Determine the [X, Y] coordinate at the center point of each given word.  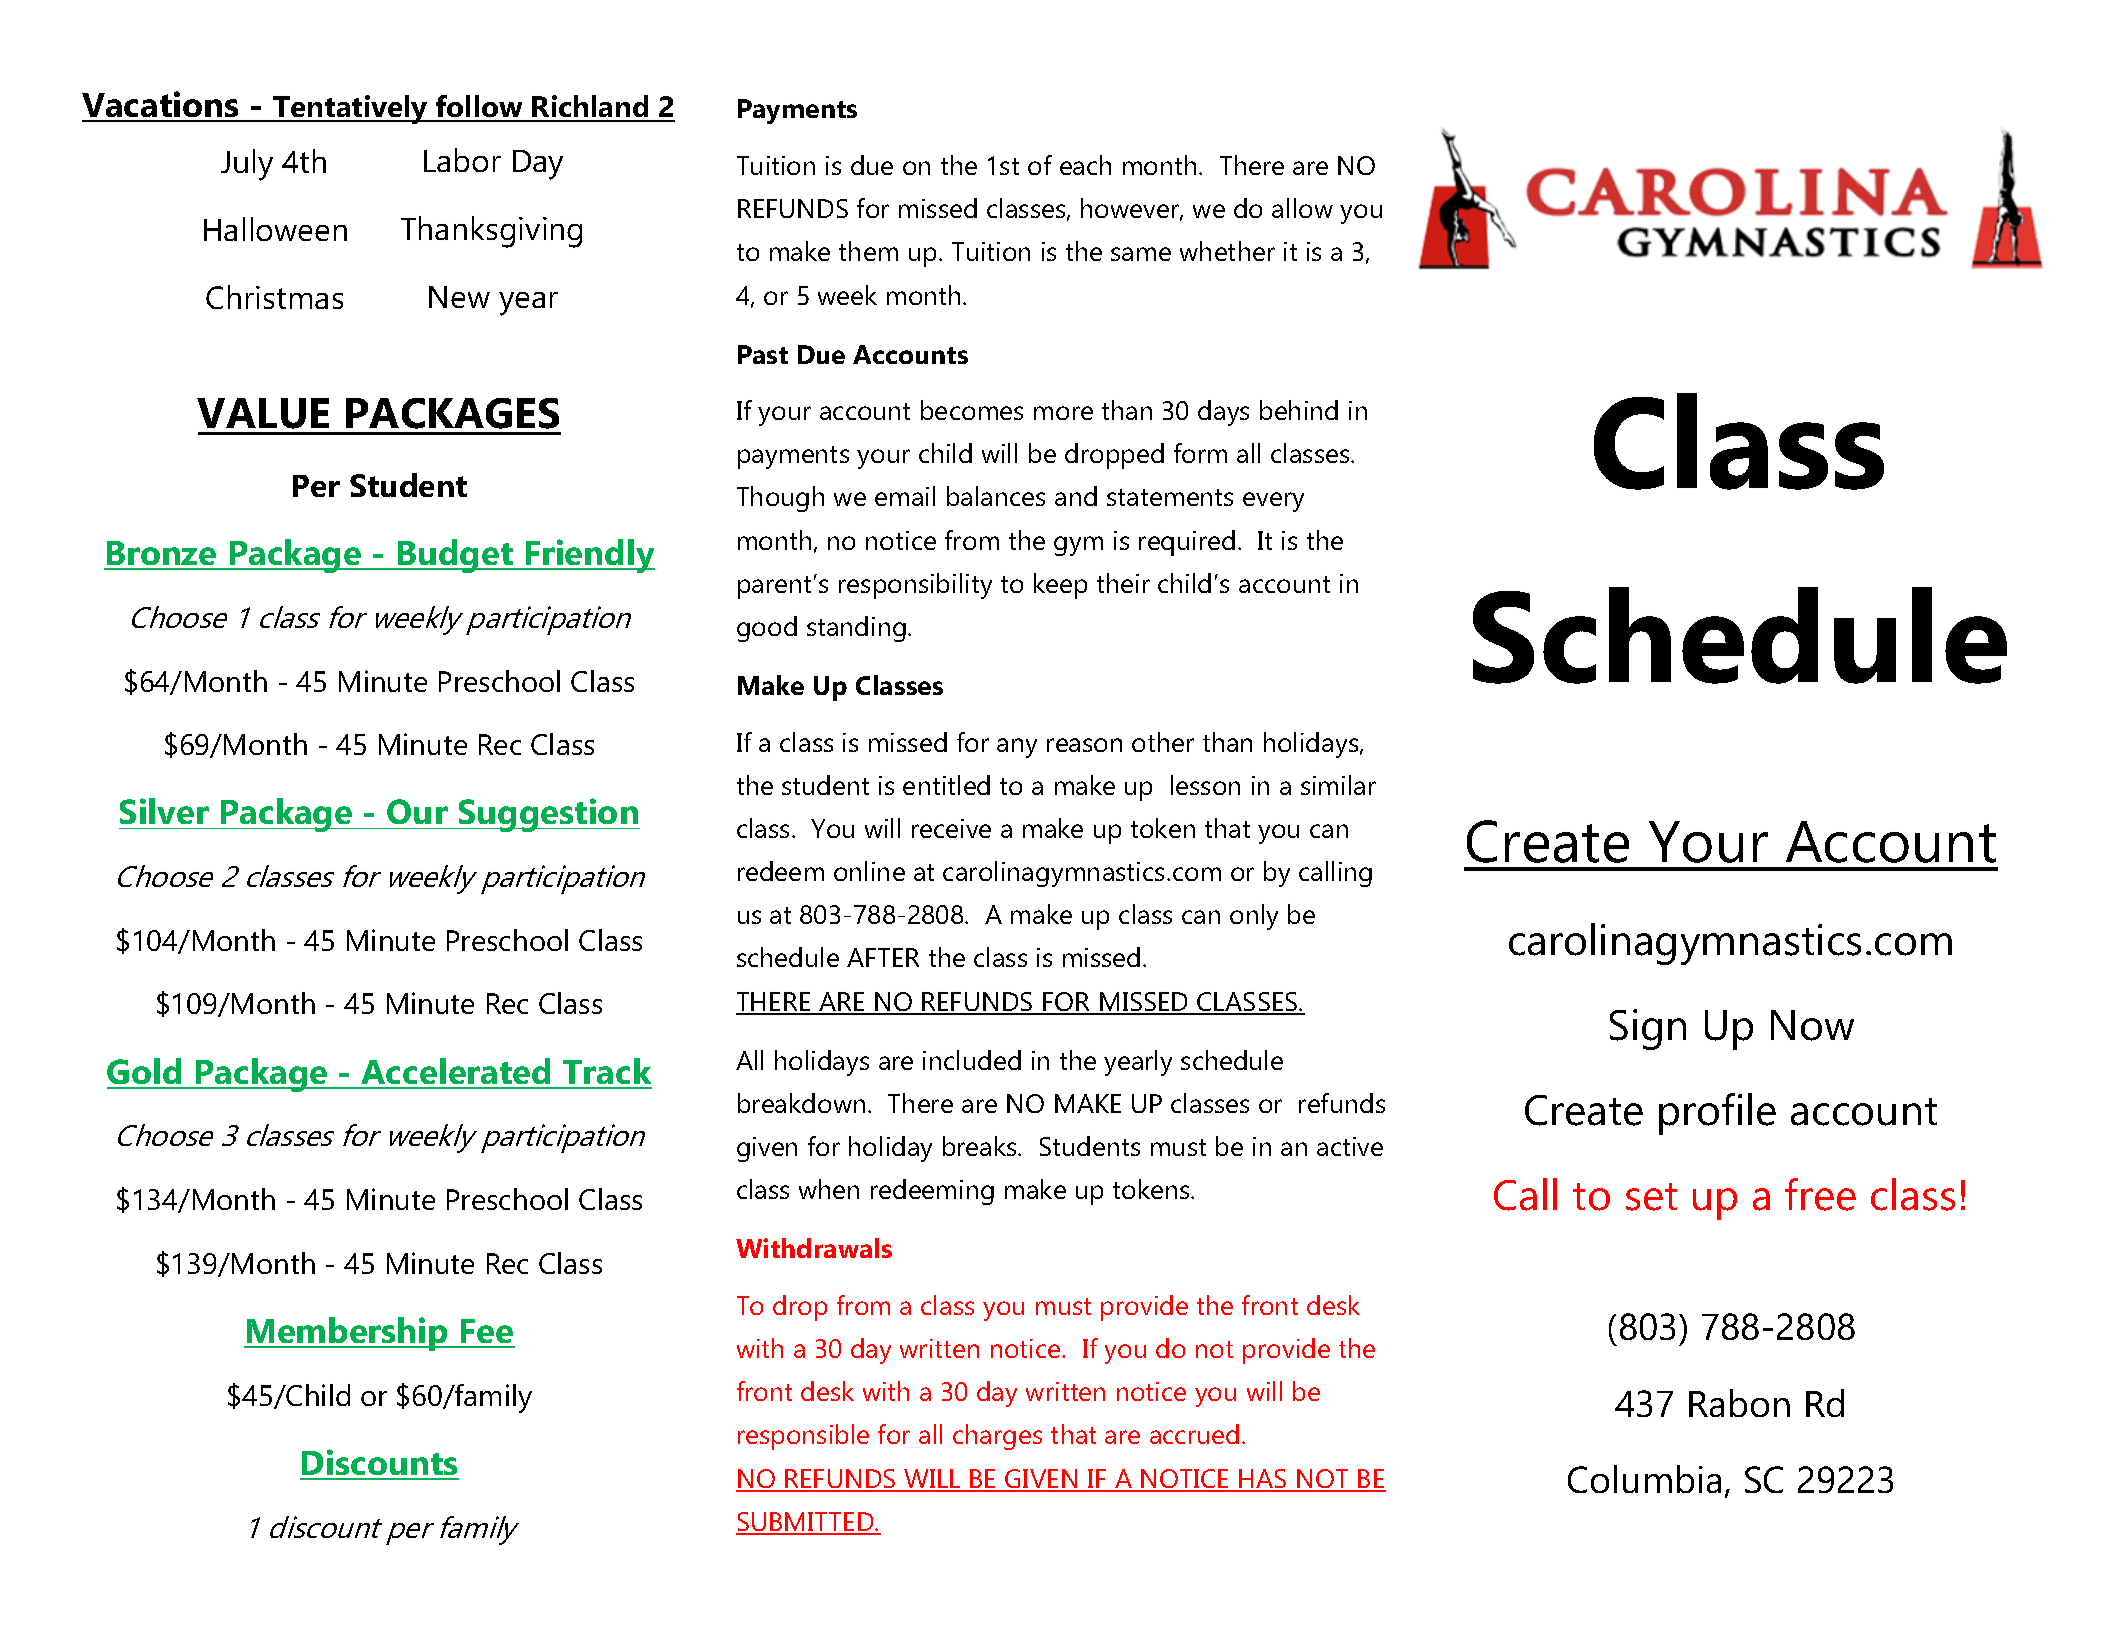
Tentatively [351, 109]
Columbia [1644, 1479]
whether [1227, 251]
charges [997, 1437]
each [1085, 165]
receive [951, 828]
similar [1338, 785]
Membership [347, 1334]
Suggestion [548, 815]
